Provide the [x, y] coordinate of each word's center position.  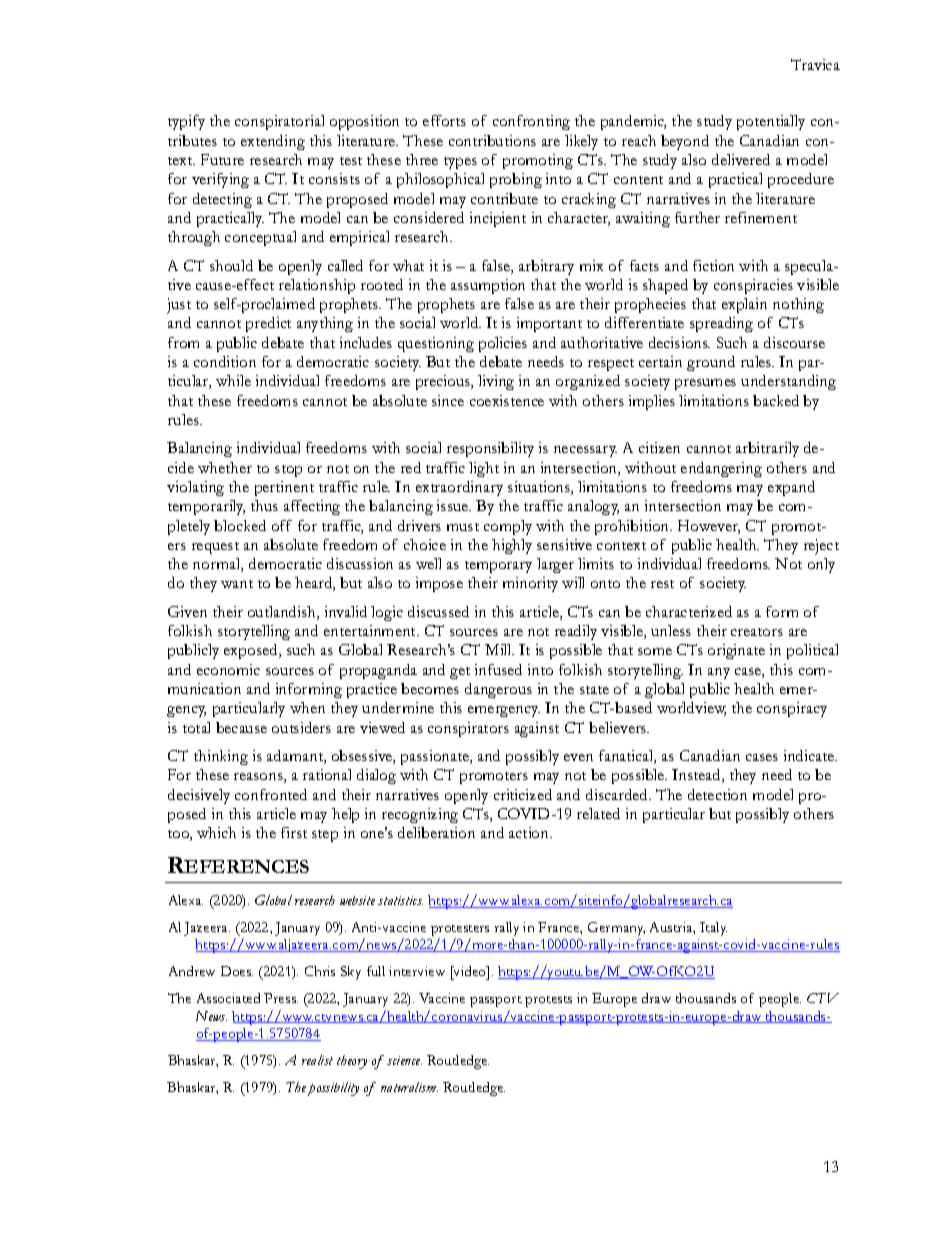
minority [530, 584]
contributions [492, 140]
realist [317, 1060]
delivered [741, 159]
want [237, 584]
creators [757, 632]
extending [273, 142]
